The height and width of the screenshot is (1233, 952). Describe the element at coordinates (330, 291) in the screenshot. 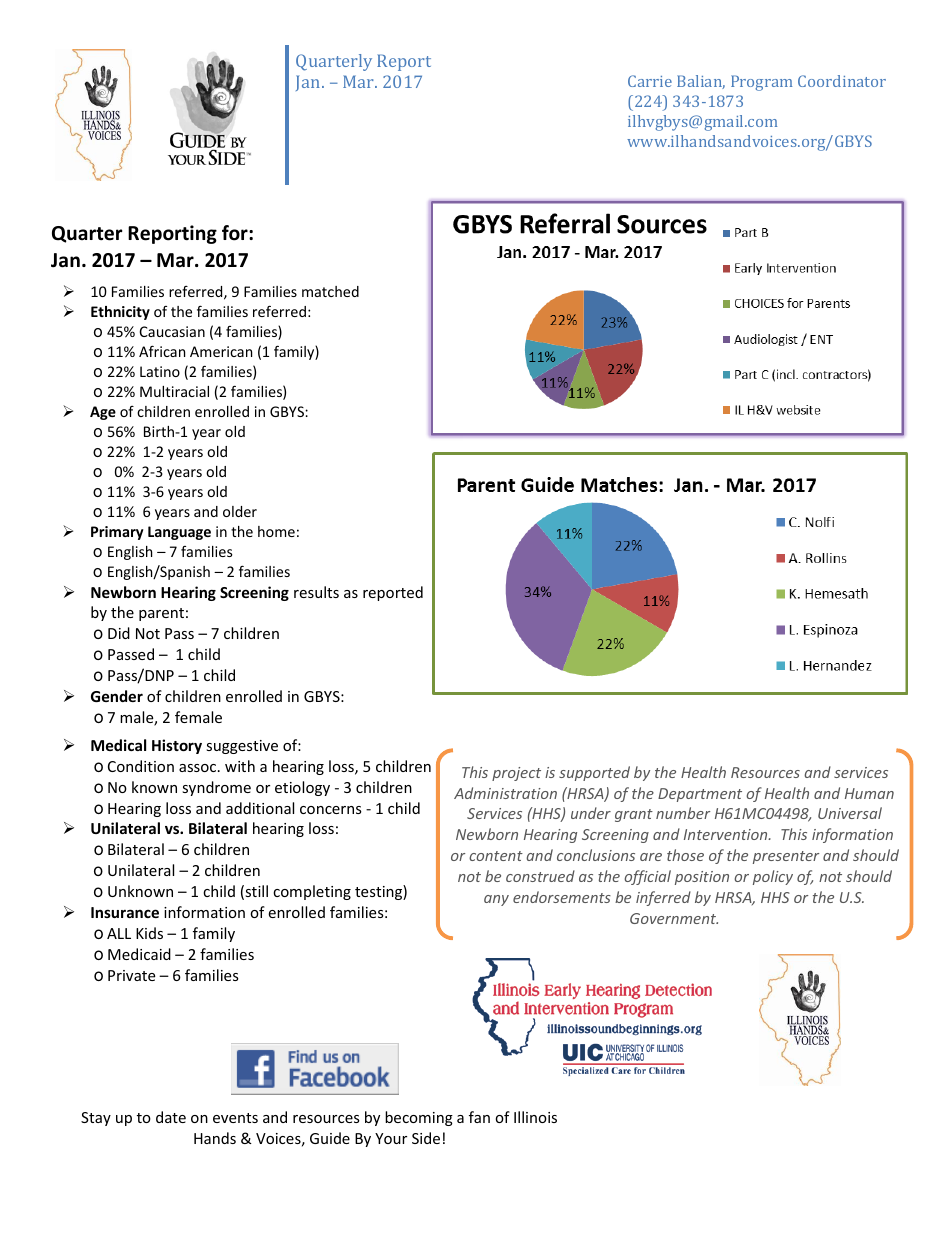

I see `matched` at that location.
